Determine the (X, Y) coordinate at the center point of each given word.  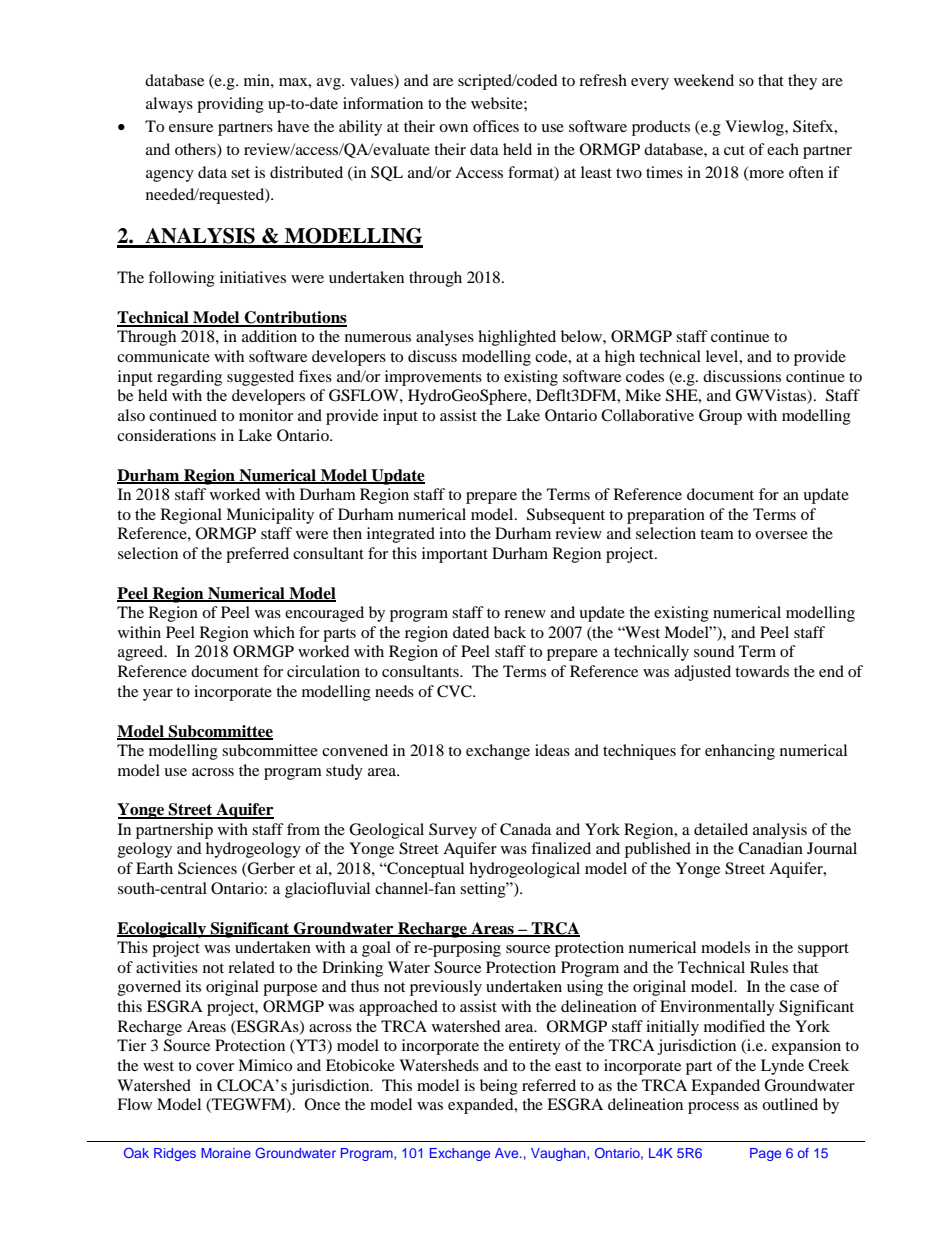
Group (720, 417)
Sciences (207, 868)
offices (496, 126)
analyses (445, 338)
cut (734, 150)
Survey (453, 831)
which (274, 632)
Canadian (770, 848)
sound (714, 651)
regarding (189, 378)
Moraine (226, 1153)
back (510, 632)
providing (230, 105)
